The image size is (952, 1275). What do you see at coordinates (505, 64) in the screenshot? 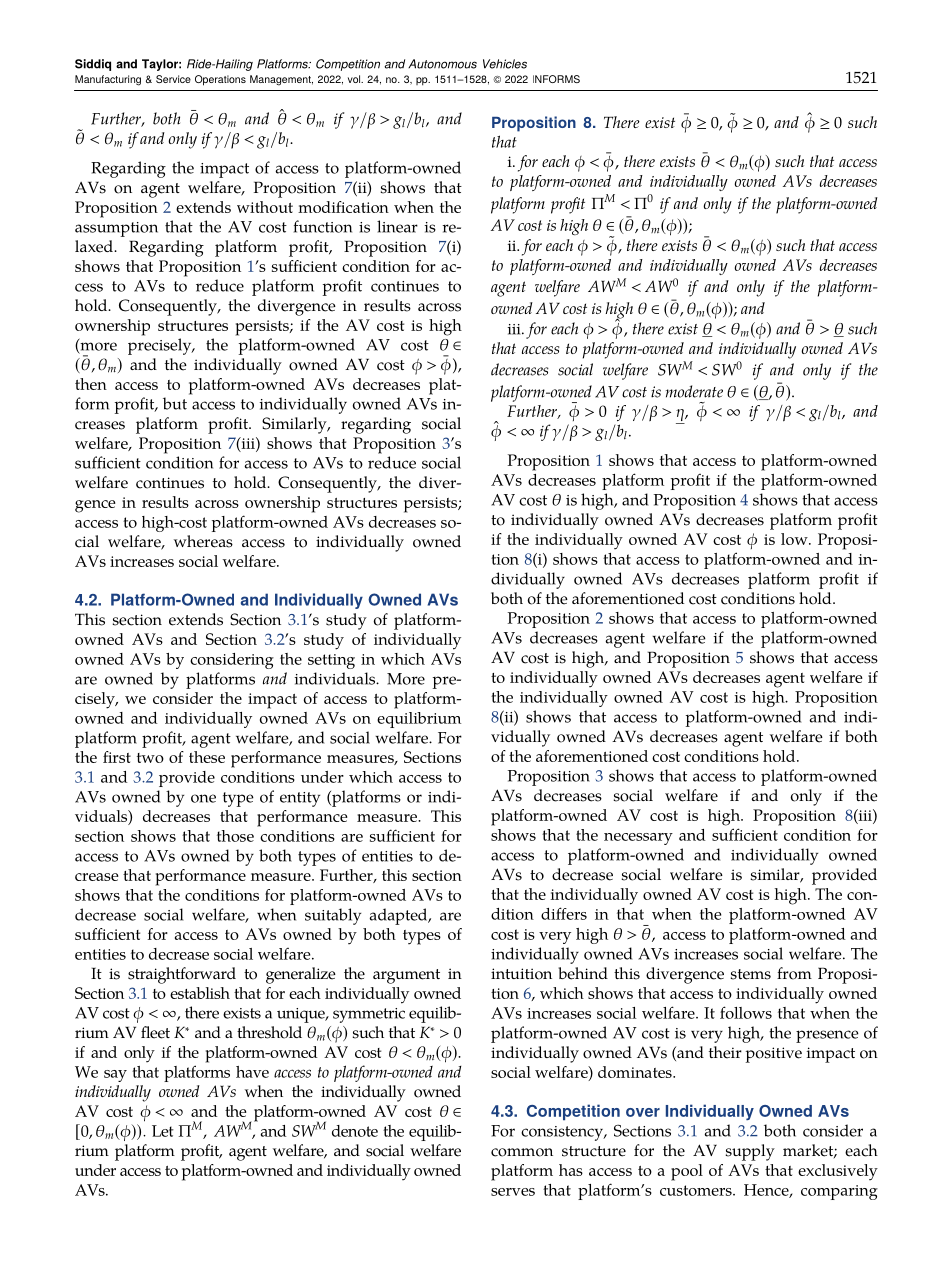
I see `Vehicles` at bounding box center [505, 64].
